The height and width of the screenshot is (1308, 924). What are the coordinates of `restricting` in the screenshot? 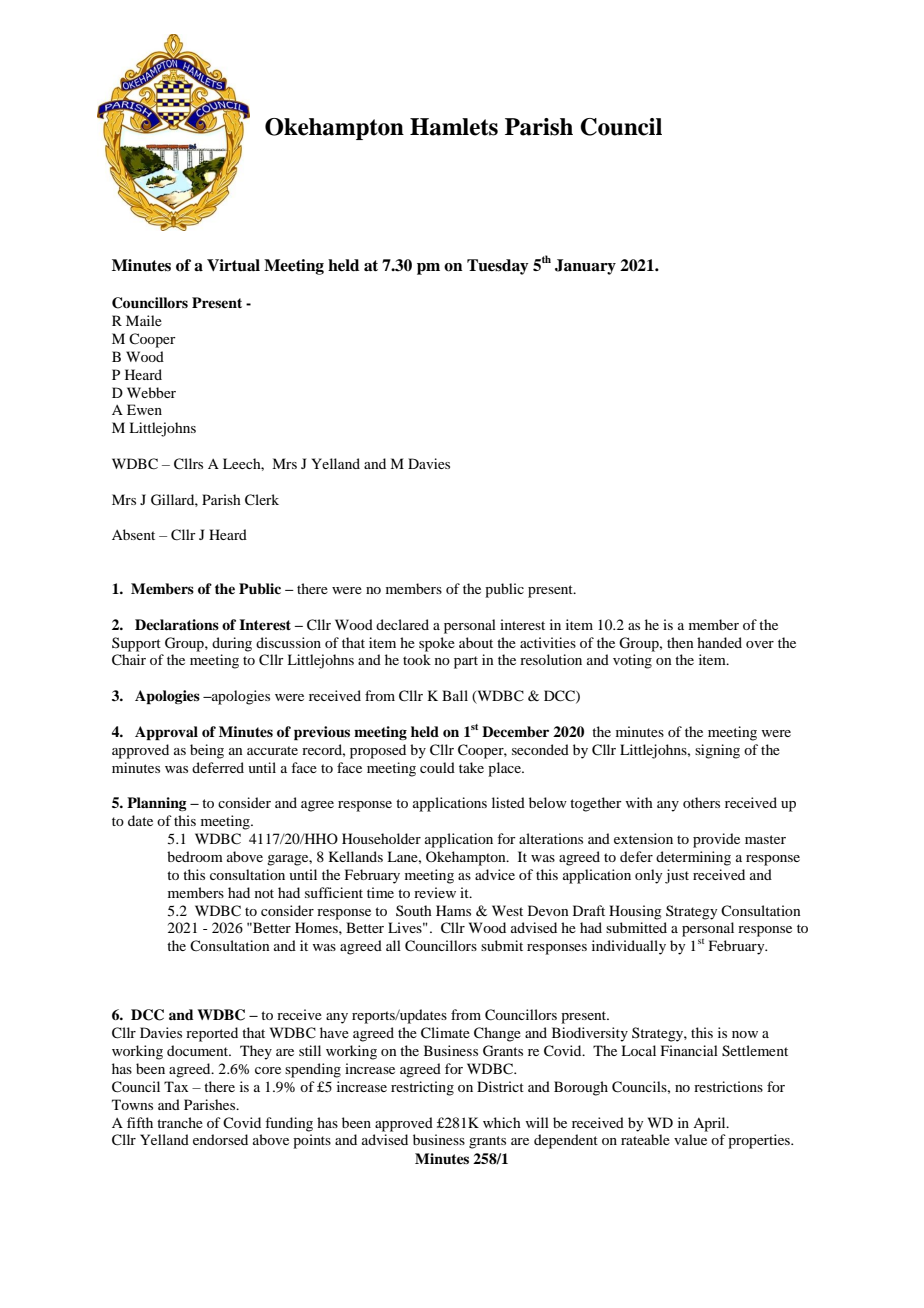 It's located at (422, 1088).
